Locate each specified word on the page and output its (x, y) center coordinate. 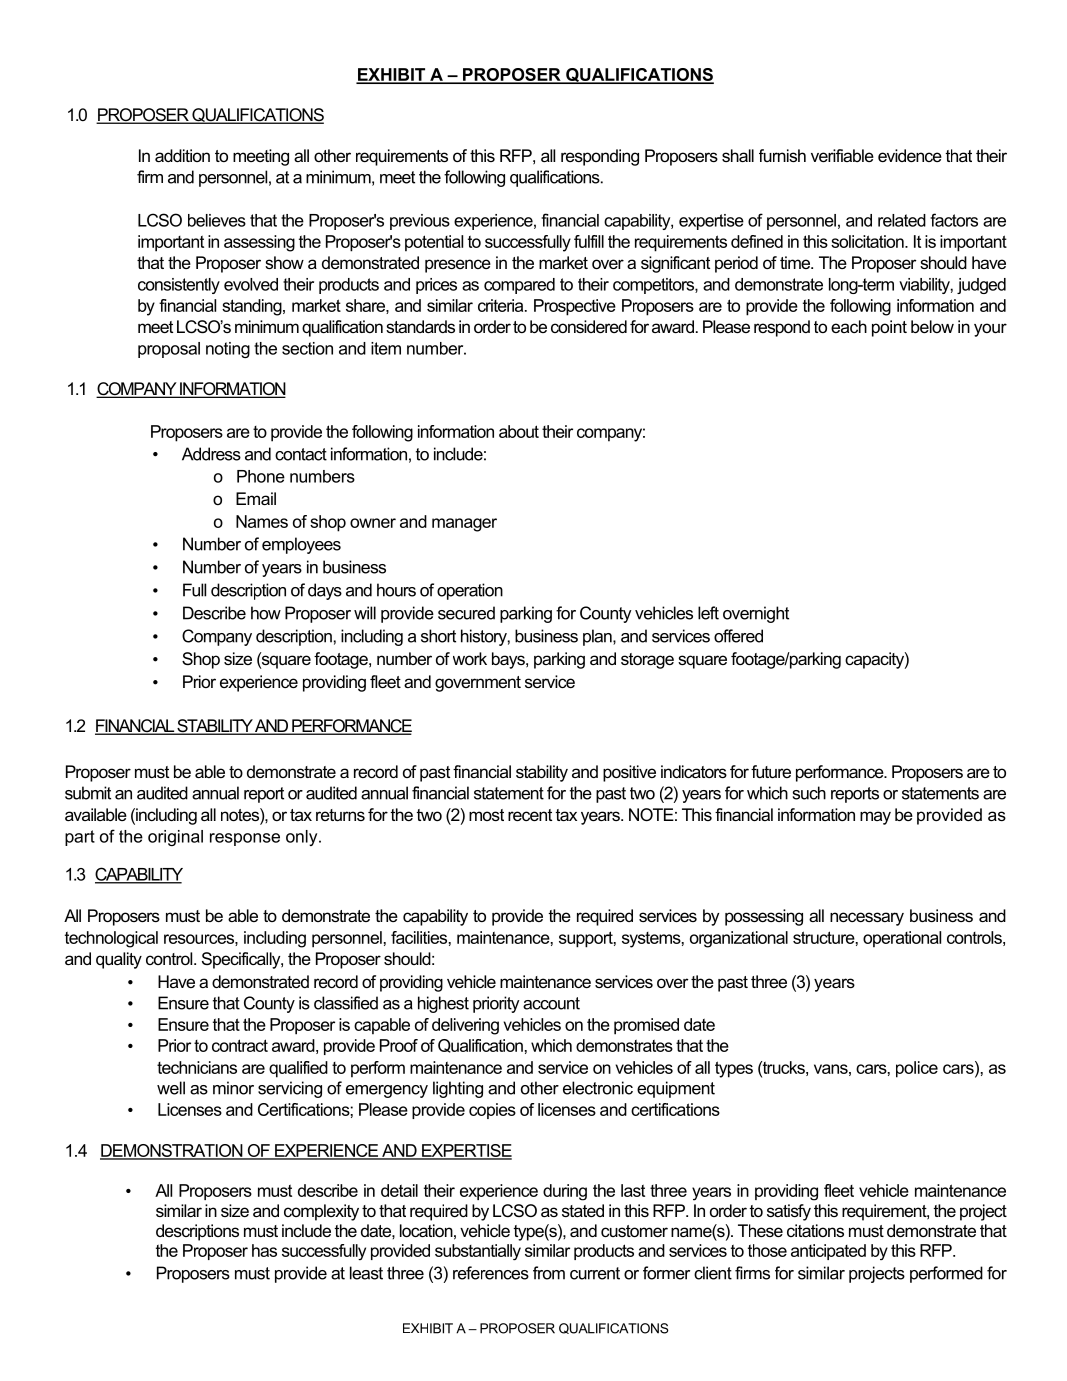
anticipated (828, 1252)
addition (182, 155)
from (549, 1273)
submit (88, 793)
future (771, 771)
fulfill (589, 241)
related (902, 220)
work (470, 658)
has (264, 1250)
